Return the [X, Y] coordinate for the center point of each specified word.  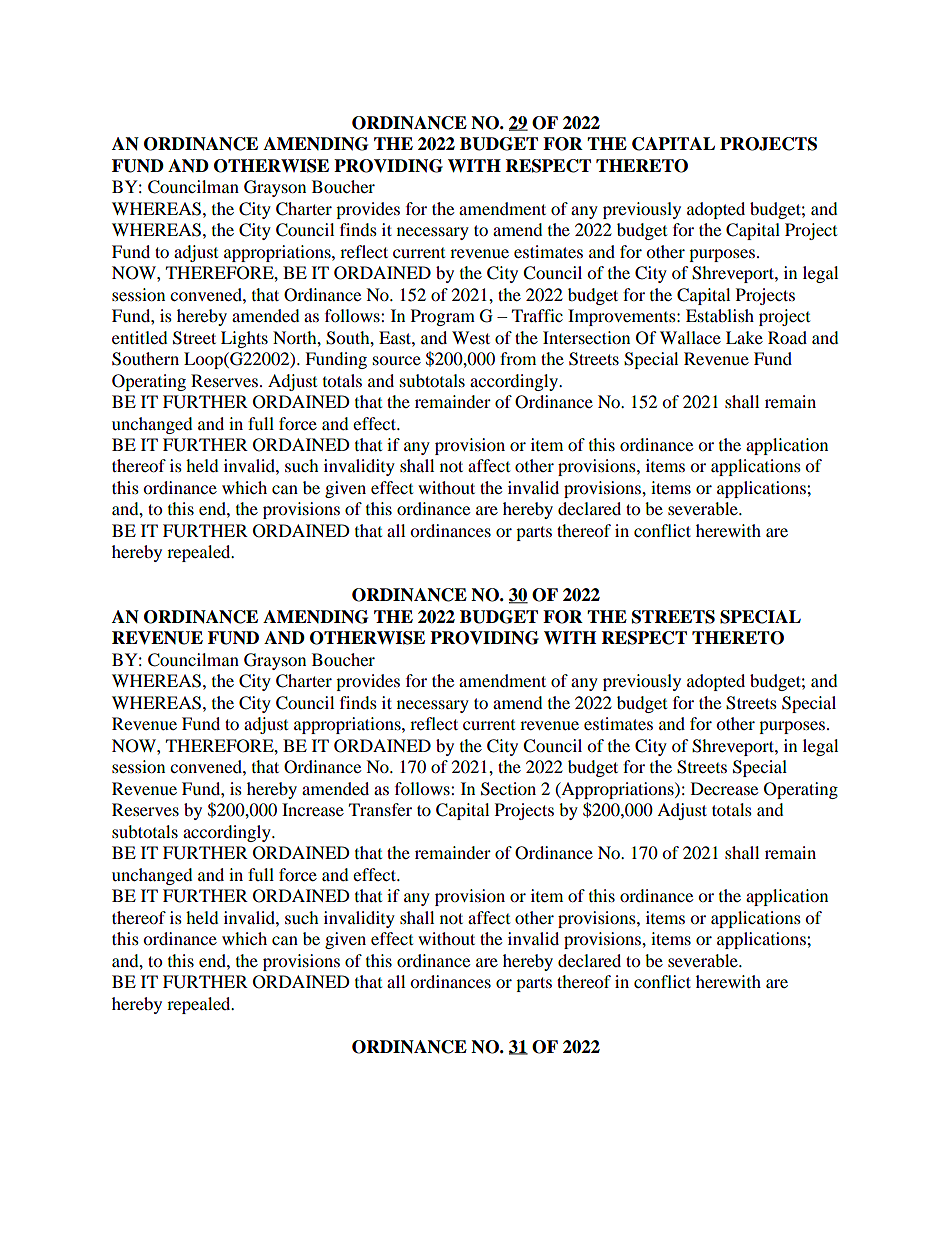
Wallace [690, 337]
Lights [244, 339]
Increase [313, 809]
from [518, 358]
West [471, 337]
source [397, 360]
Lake [744, 337]
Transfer [380, 809]
